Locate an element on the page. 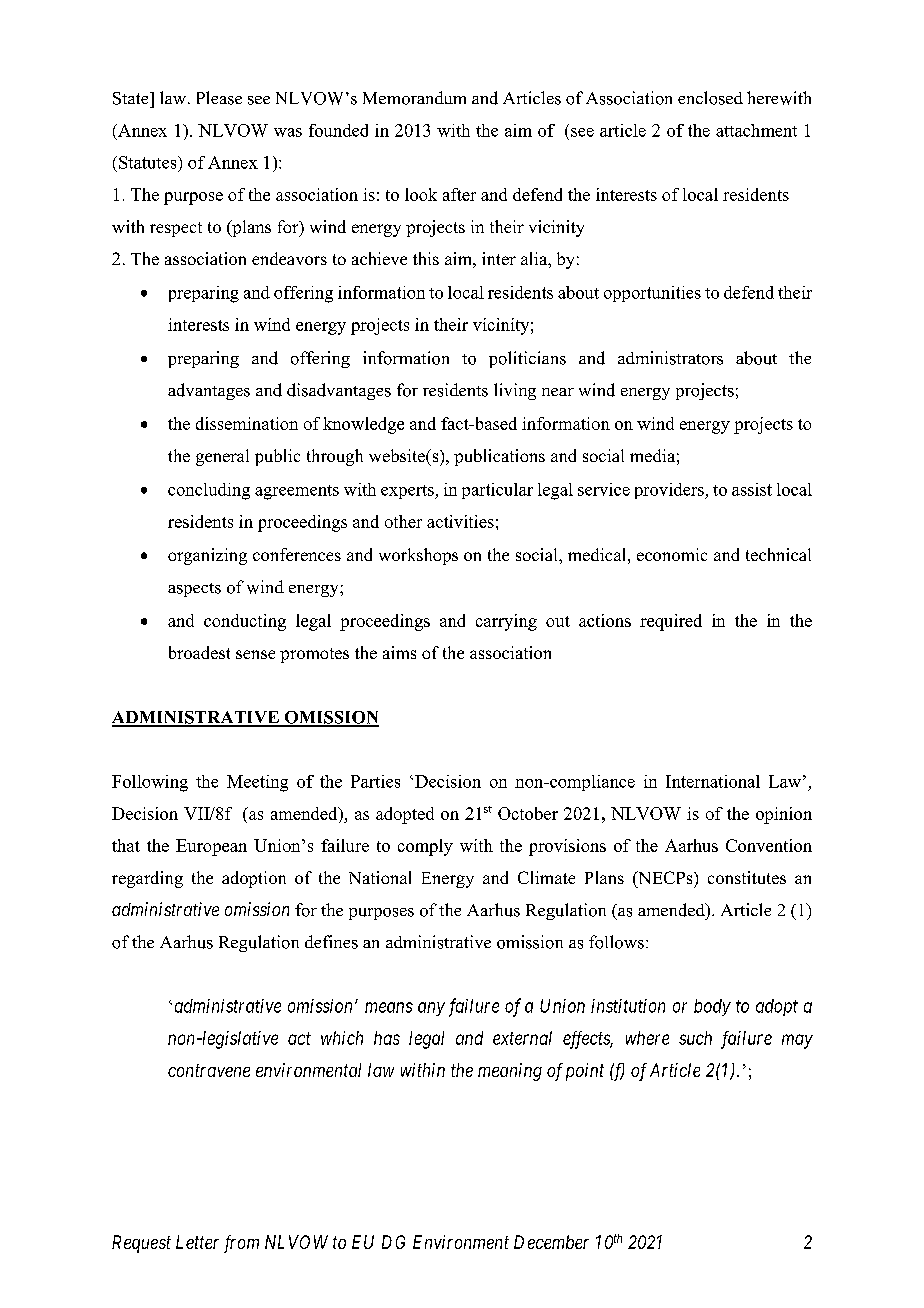 The width and height of the document is (924, 1308). attachment is located at coordinates (756, 130).
